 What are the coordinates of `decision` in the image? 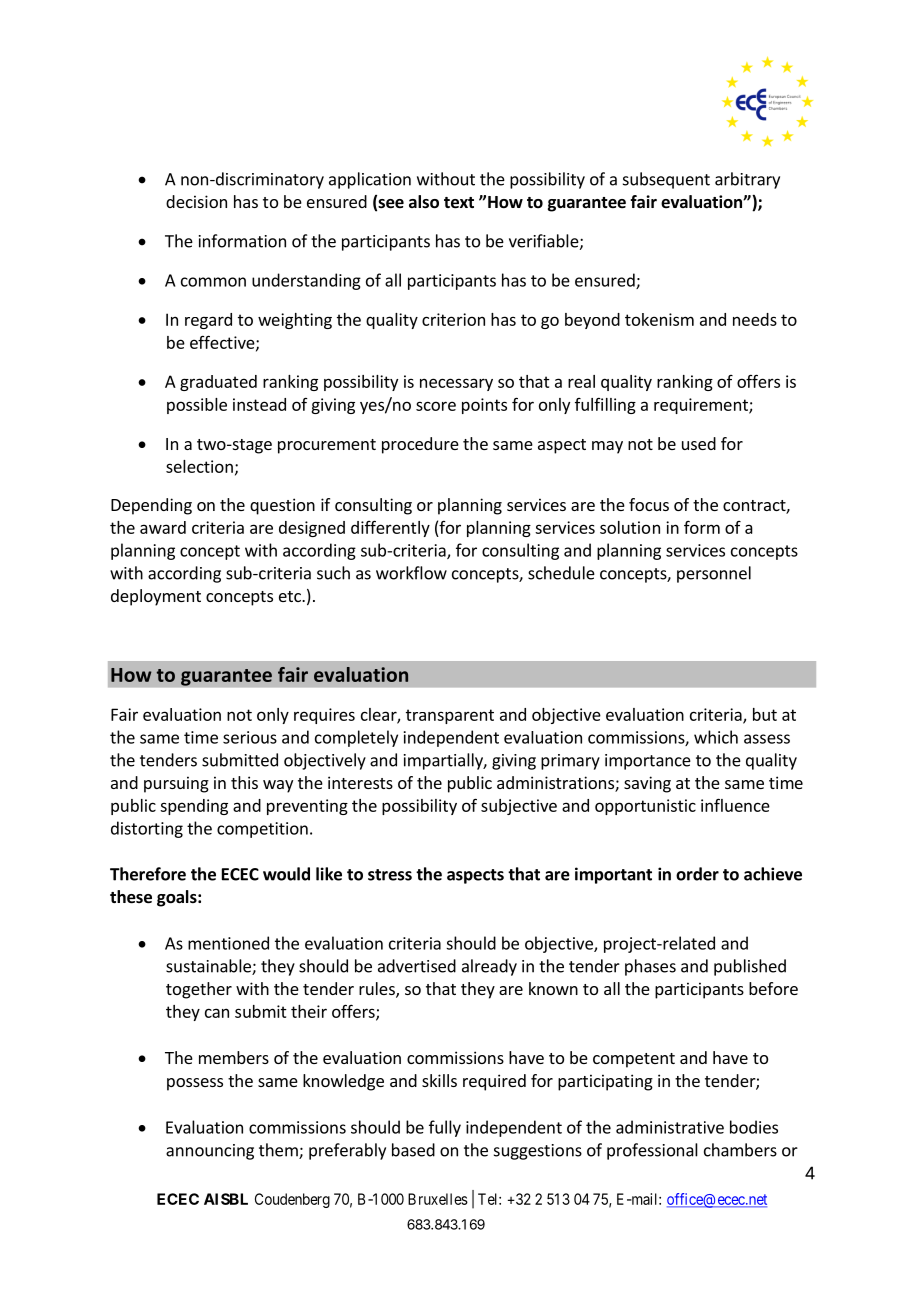 It's located at (196, 201).
